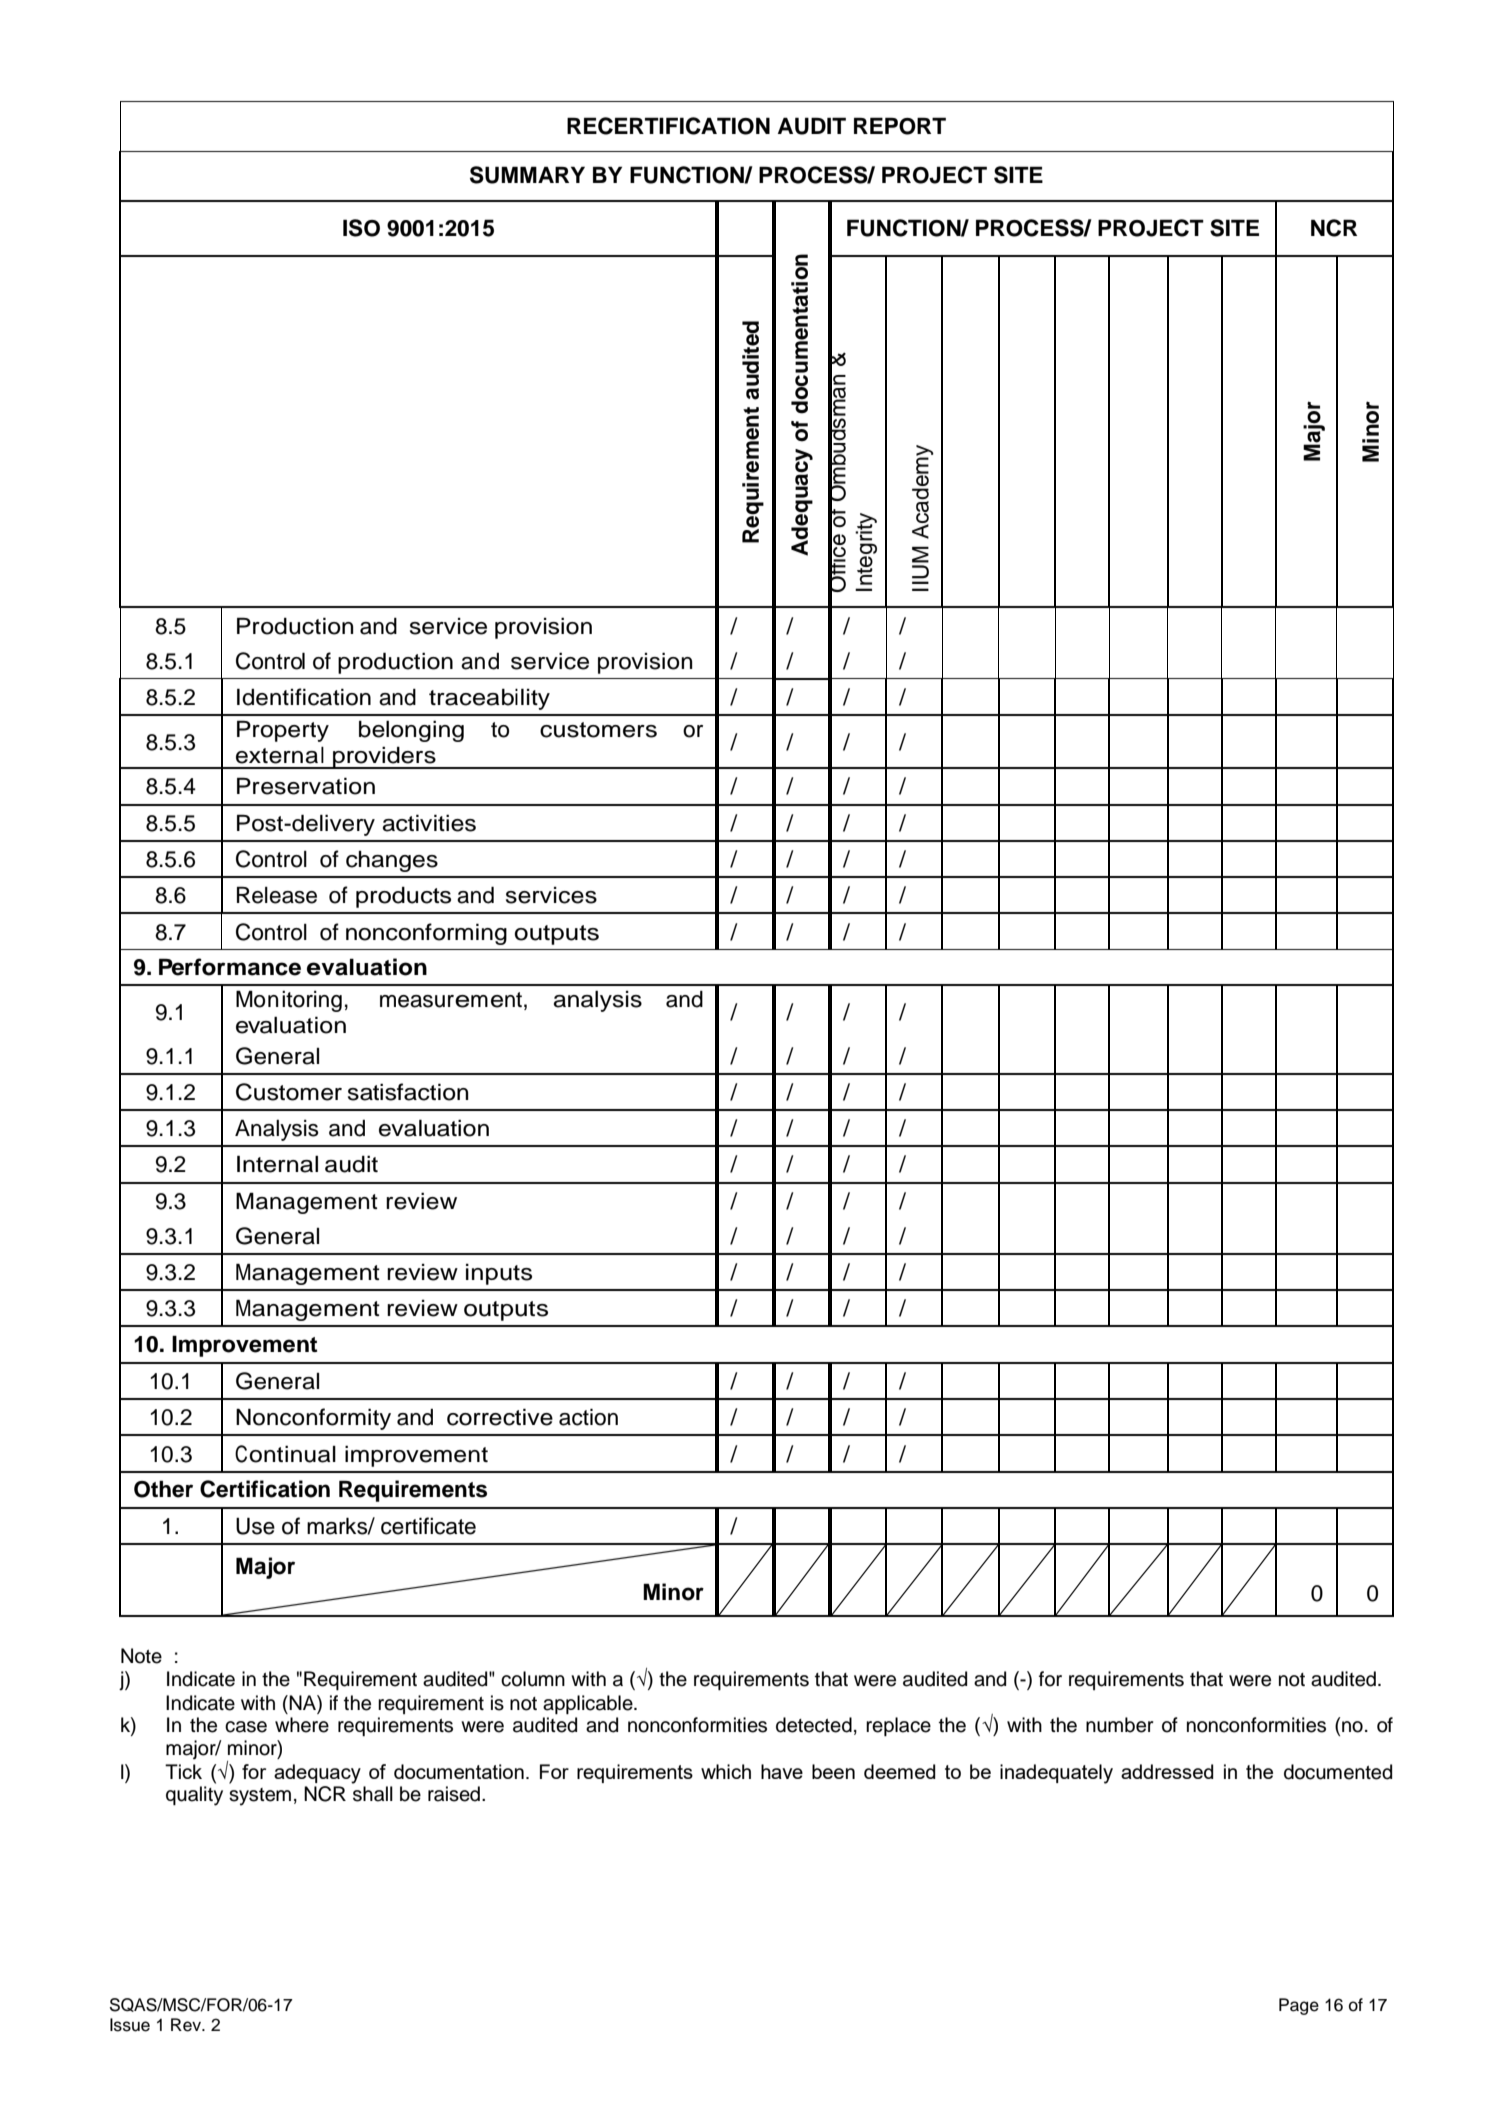 The image size is (1490, 2107). Describe the element at coordinates (900, 126) in the screenshot. I see `REPORT` at that location.
